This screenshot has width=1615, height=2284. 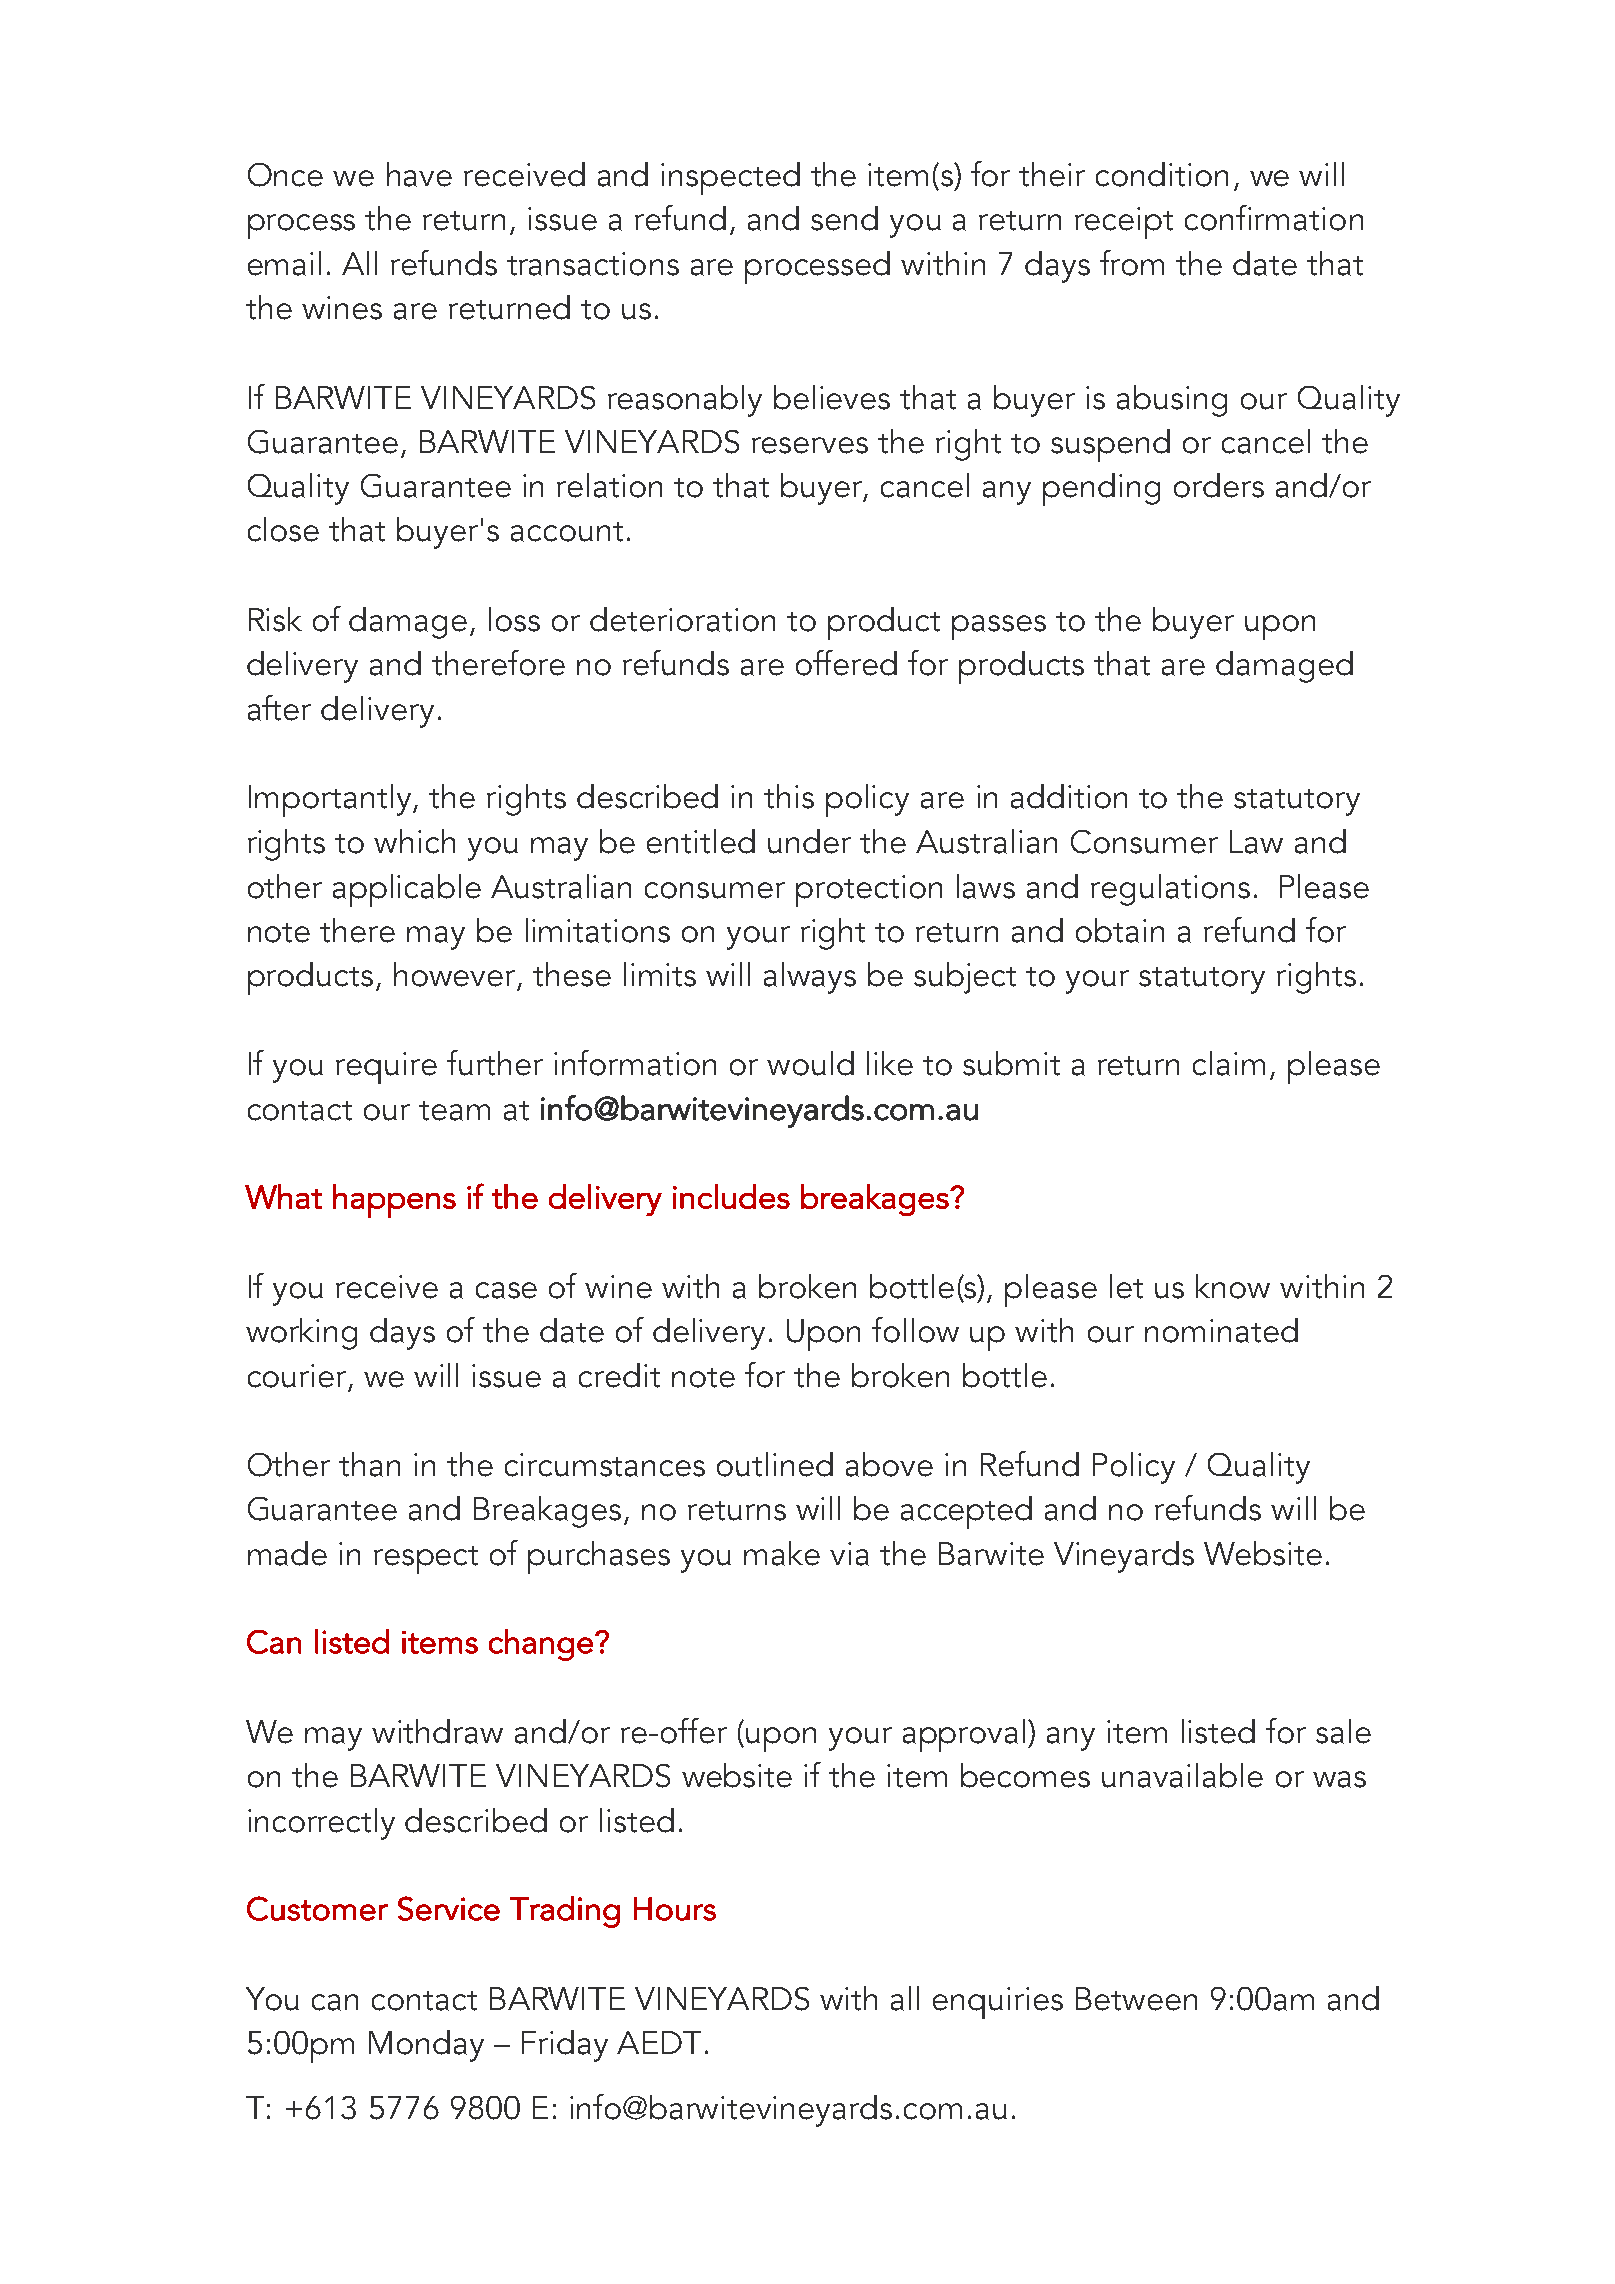 What do you see at coordinates (775, 1464) in the screenshot?
I see `outlined` at bounding box center [775, 1464].
